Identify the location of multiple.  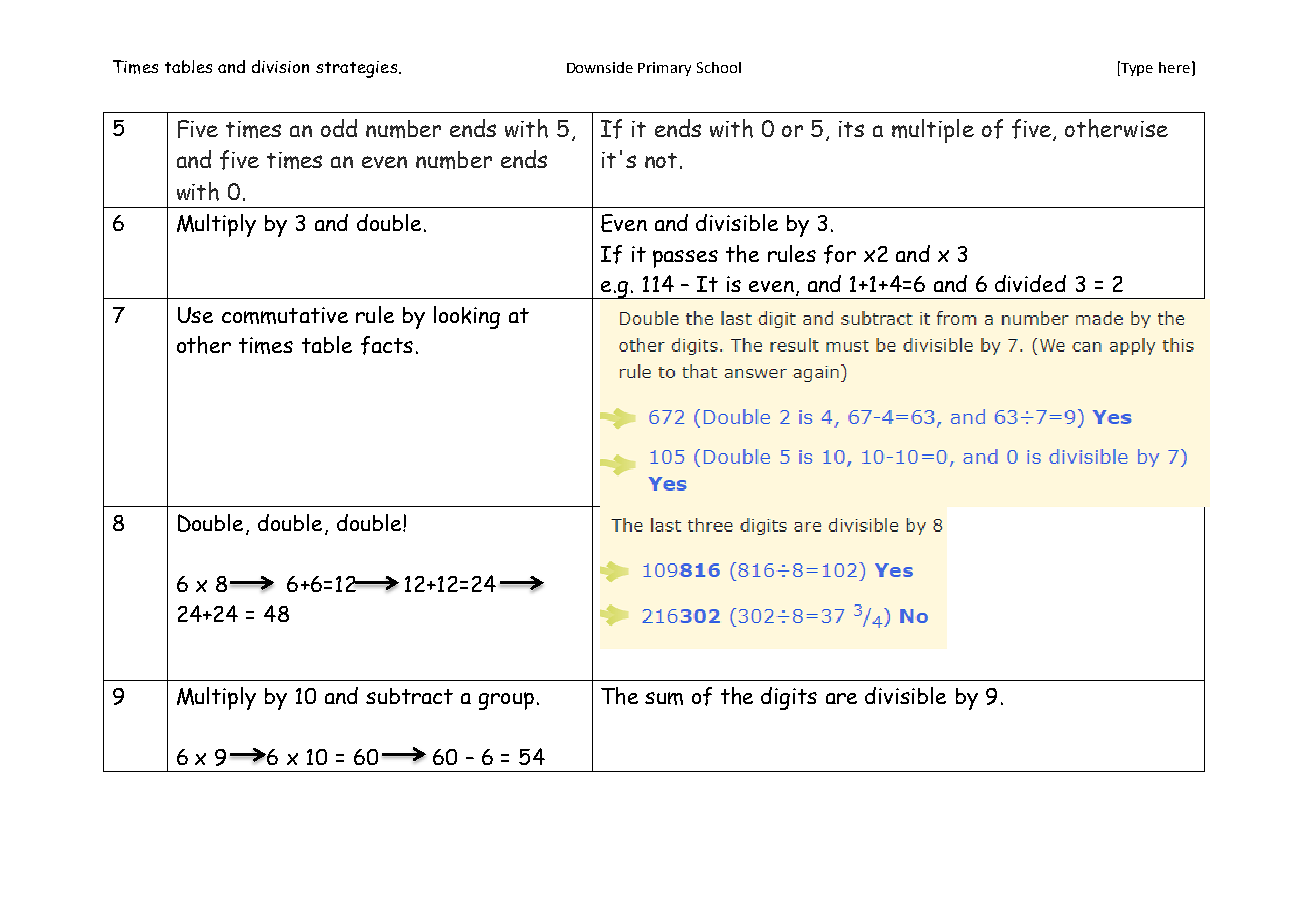
(933, 131).
